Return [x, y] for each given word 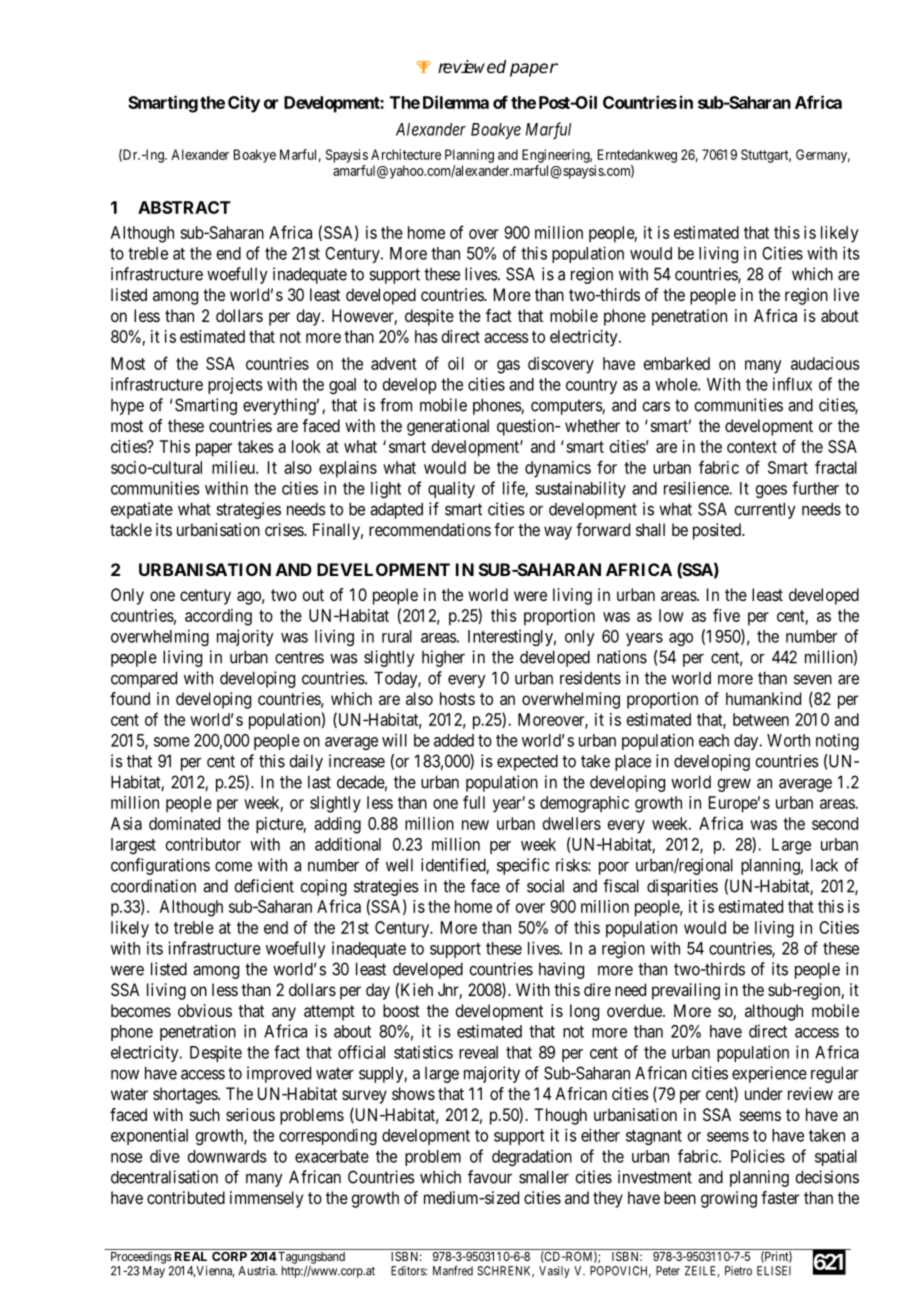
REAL [191, 1256]
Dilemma [456, 102]
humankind [763, 698]
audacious [825, 363]
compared [144, 679]
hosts [457, 698]
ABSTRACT [184, 207]
